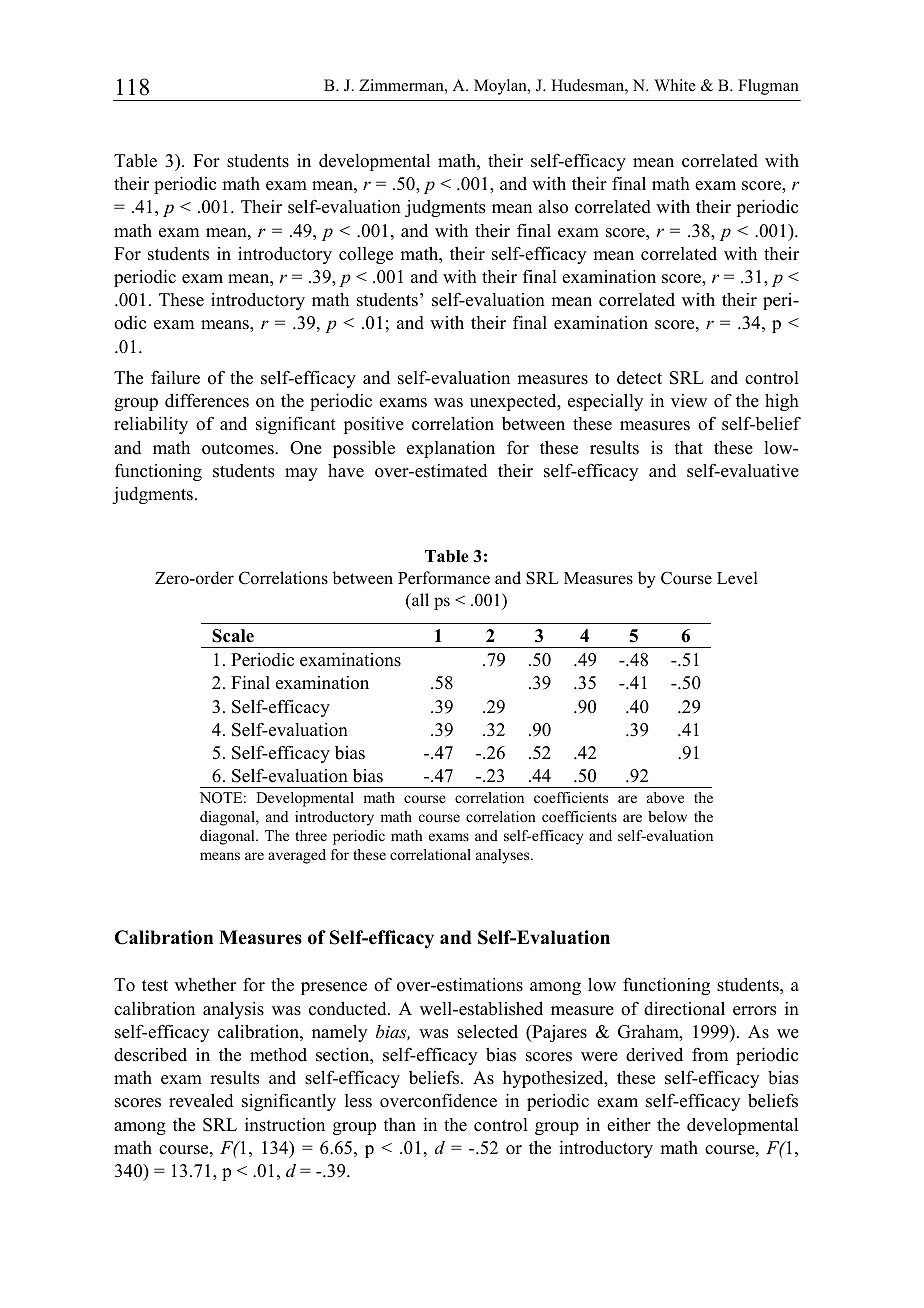 The height and width of the page is (1308, 924). What do you see at coordinates (675, 85) in the page?
I see `White` at bounding box center [675, 85].
